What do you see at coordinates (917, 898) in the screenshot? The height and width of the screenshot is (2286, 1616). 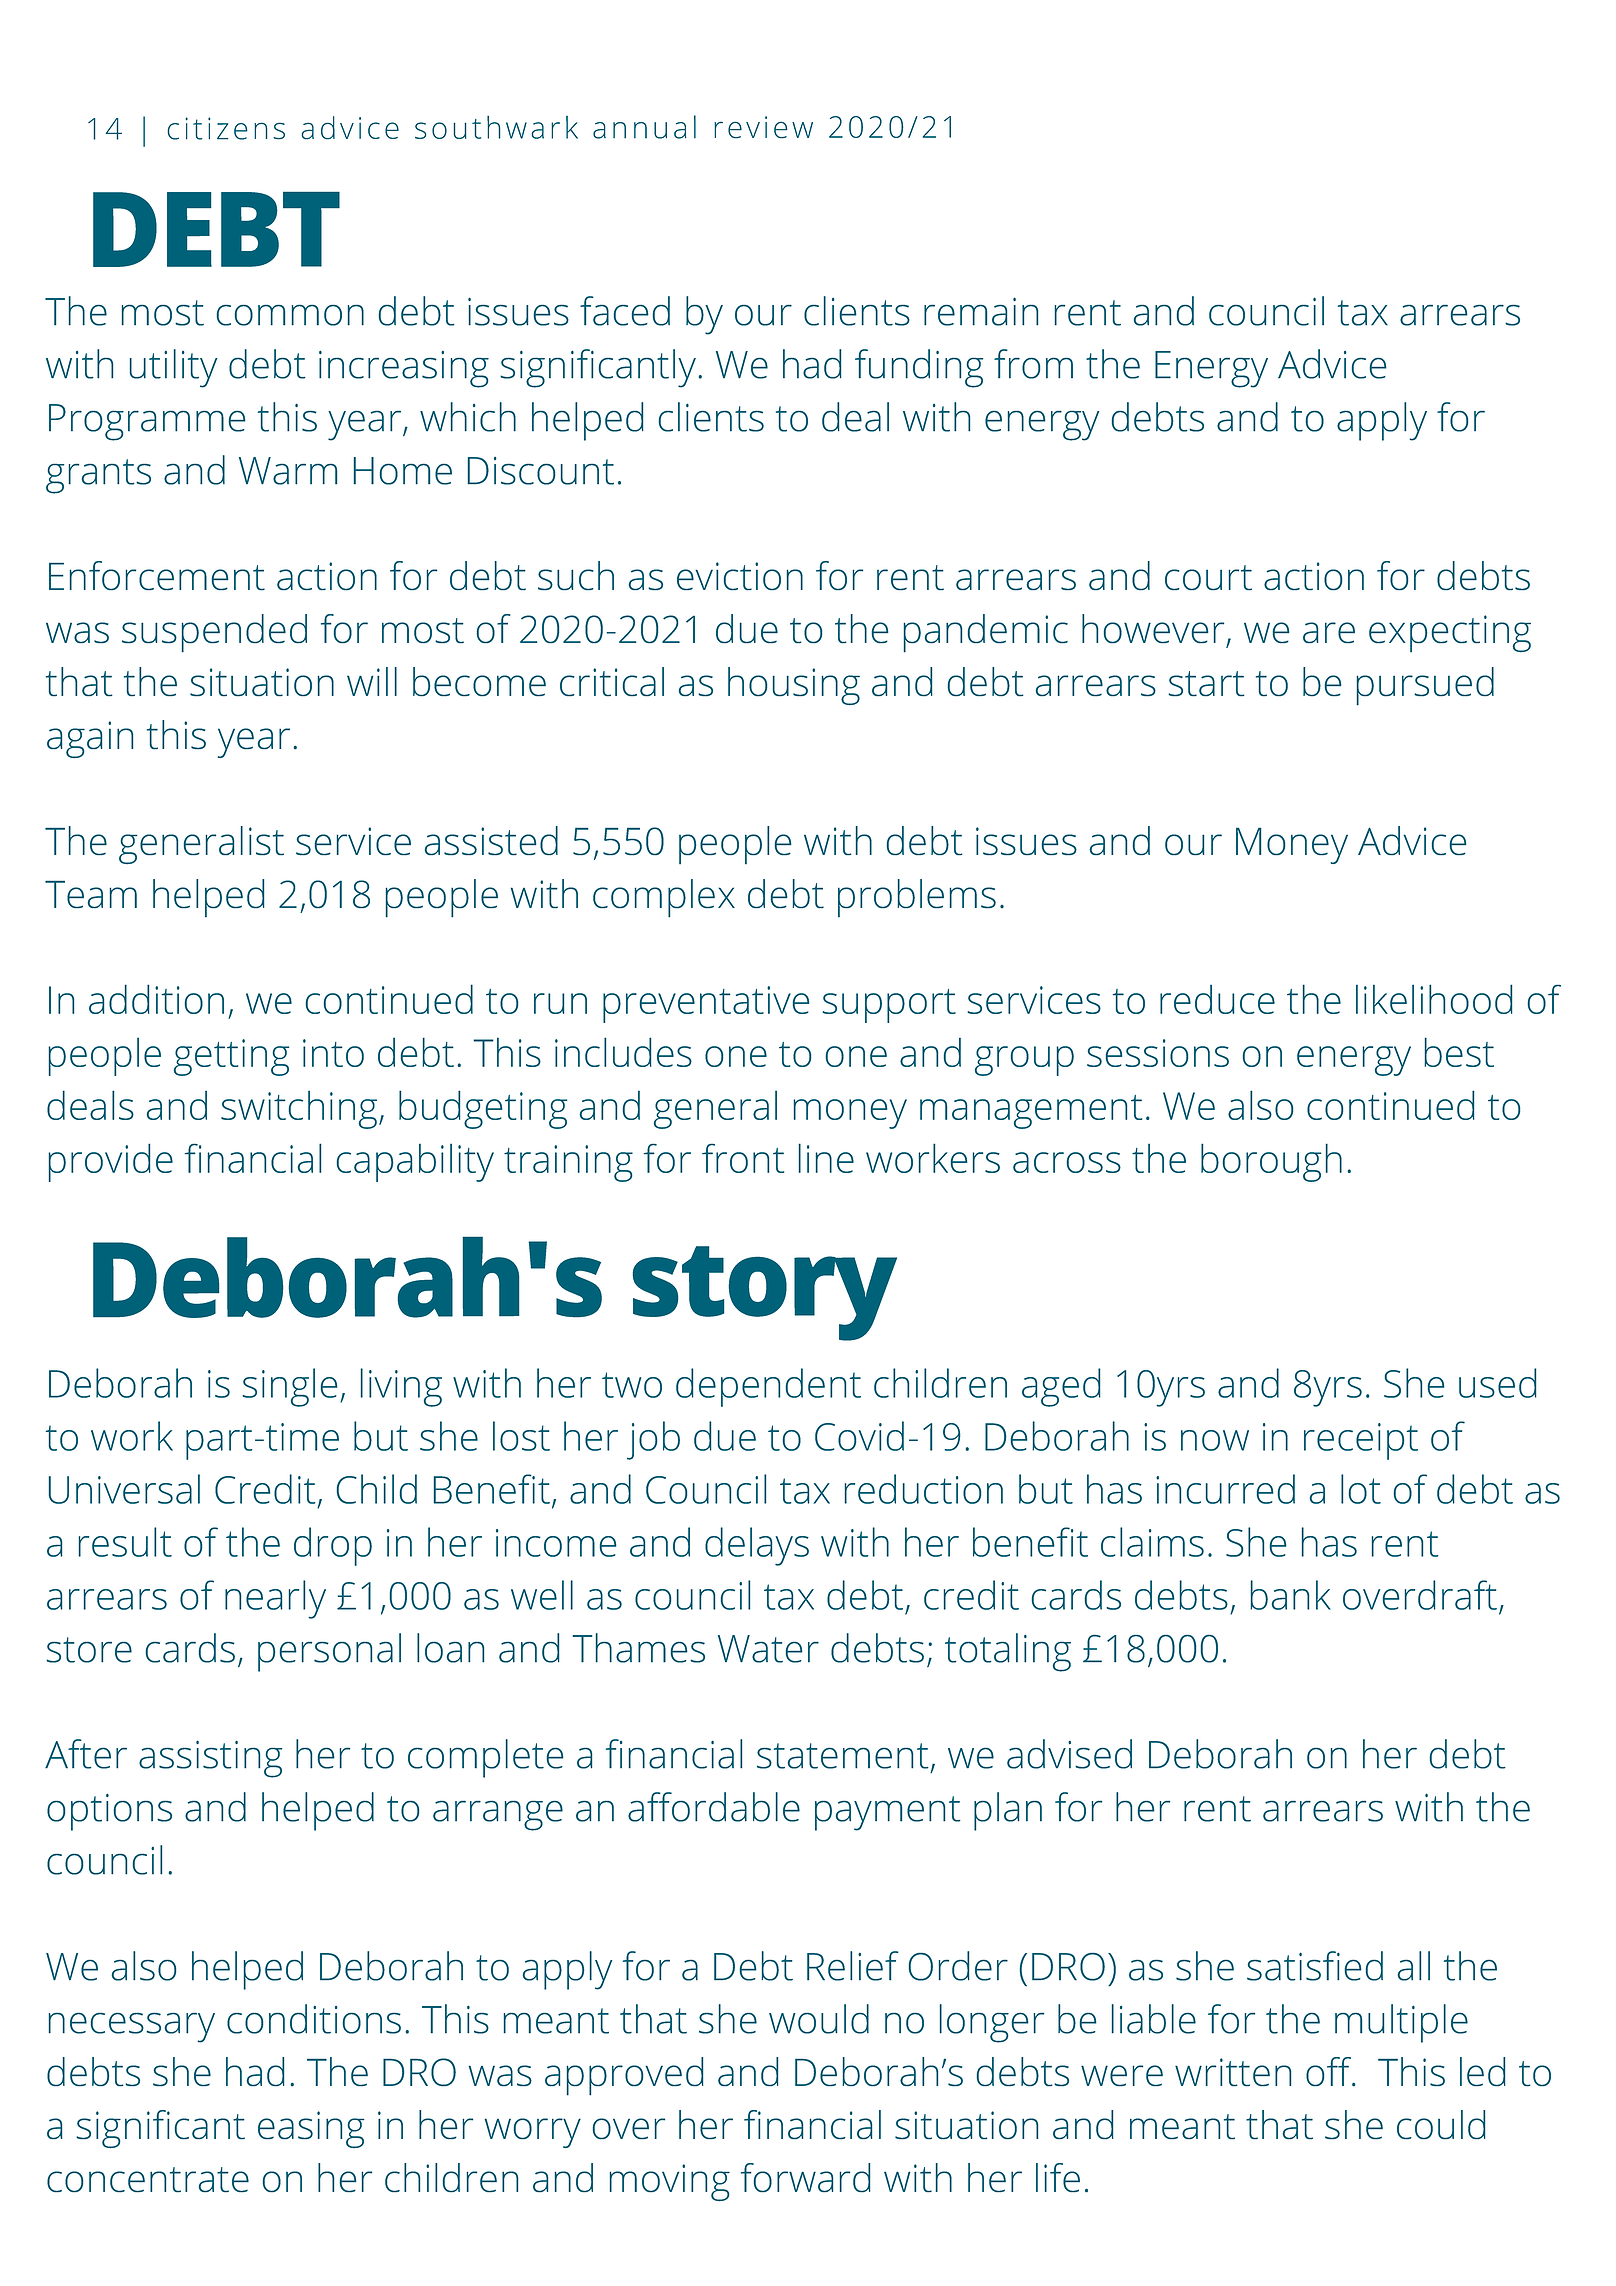 I see `problems` at bounding box center [917, 898].
